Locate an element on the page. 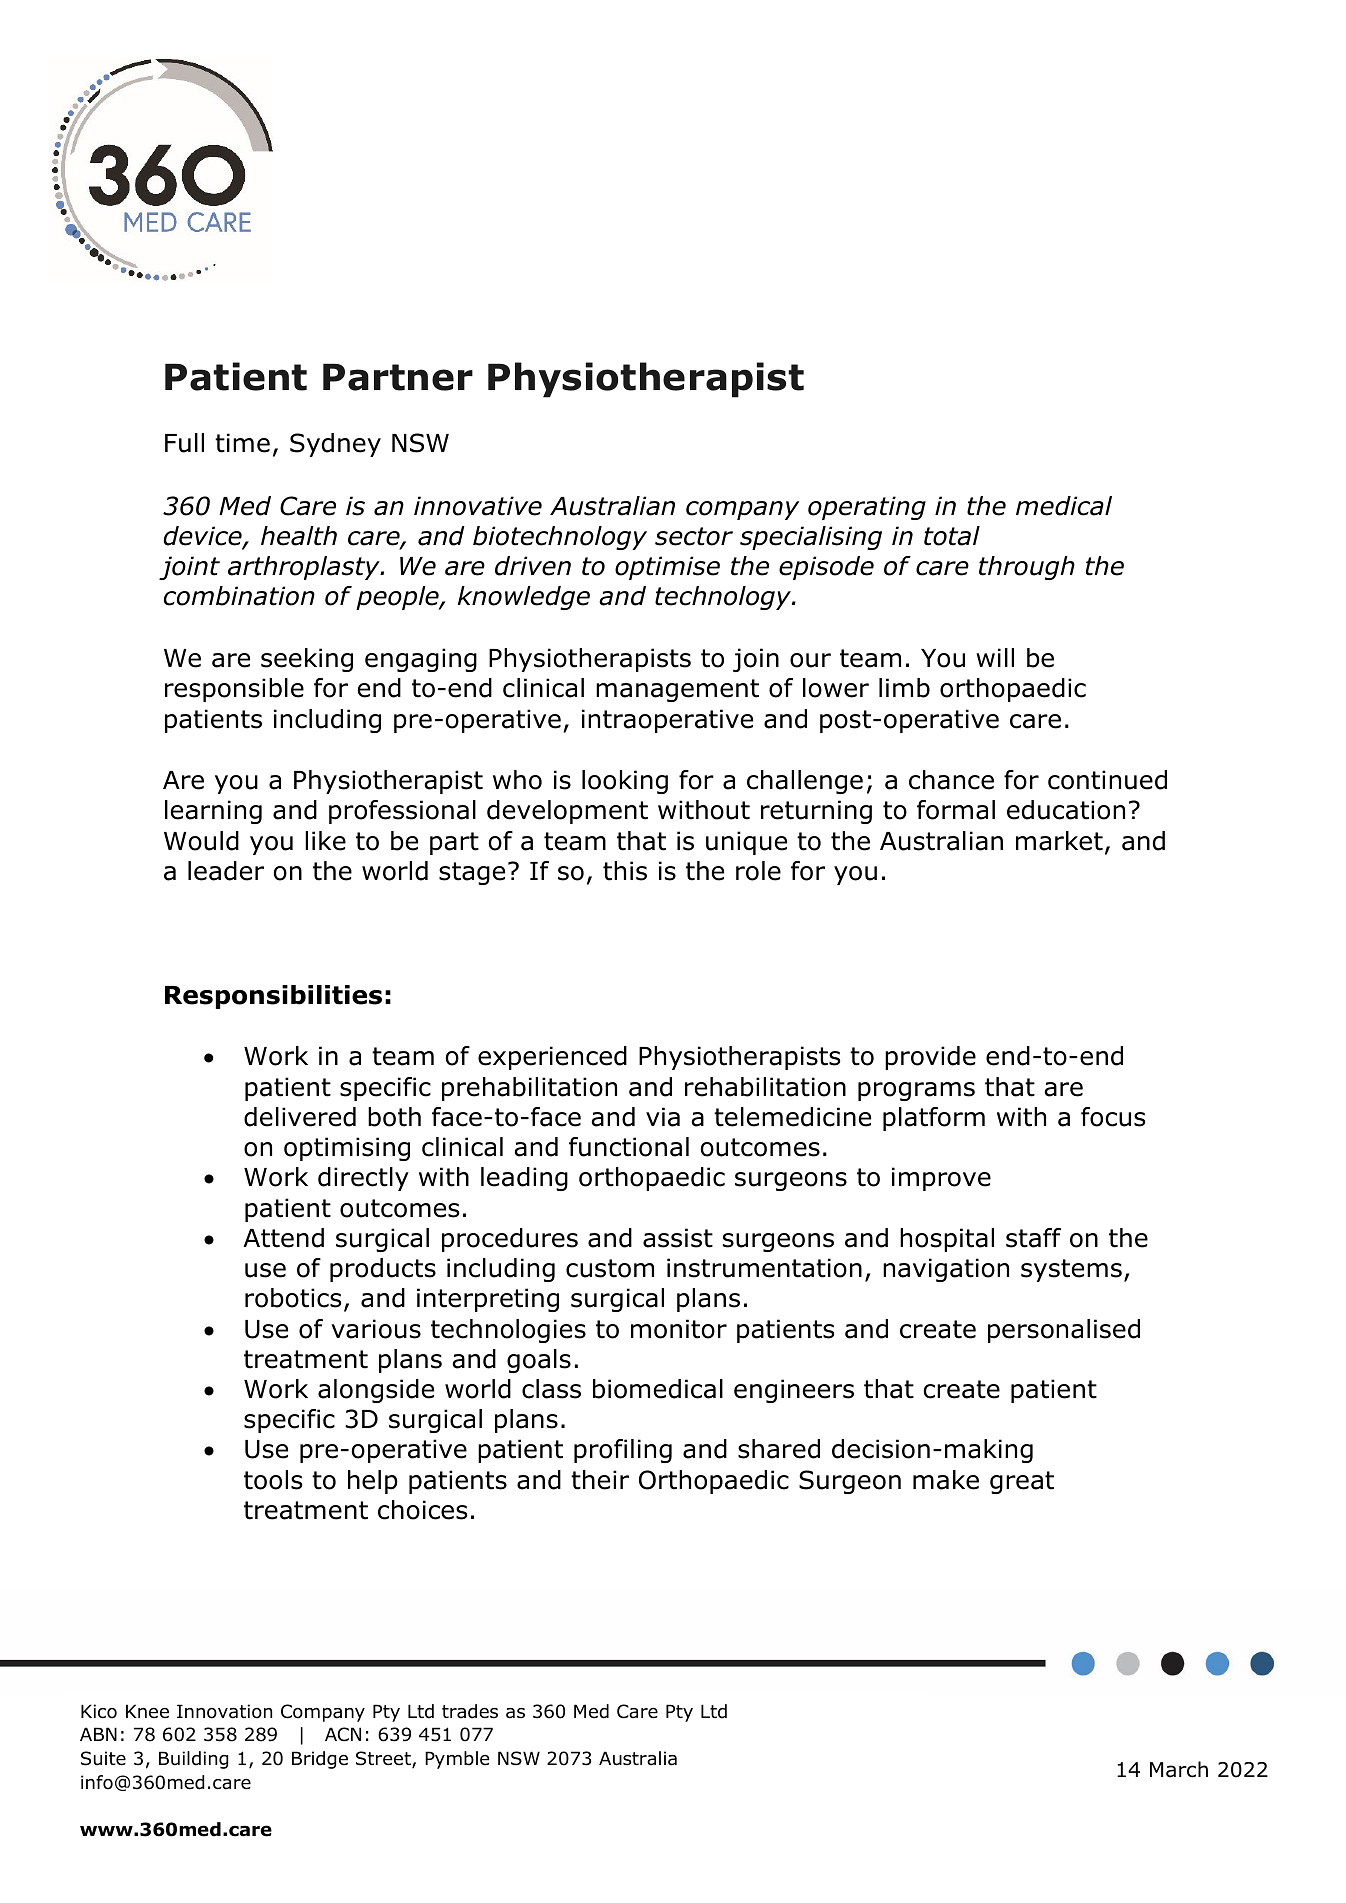 The image size is (1346, 1903). personalised is located at coordinates (1064, 1331).
